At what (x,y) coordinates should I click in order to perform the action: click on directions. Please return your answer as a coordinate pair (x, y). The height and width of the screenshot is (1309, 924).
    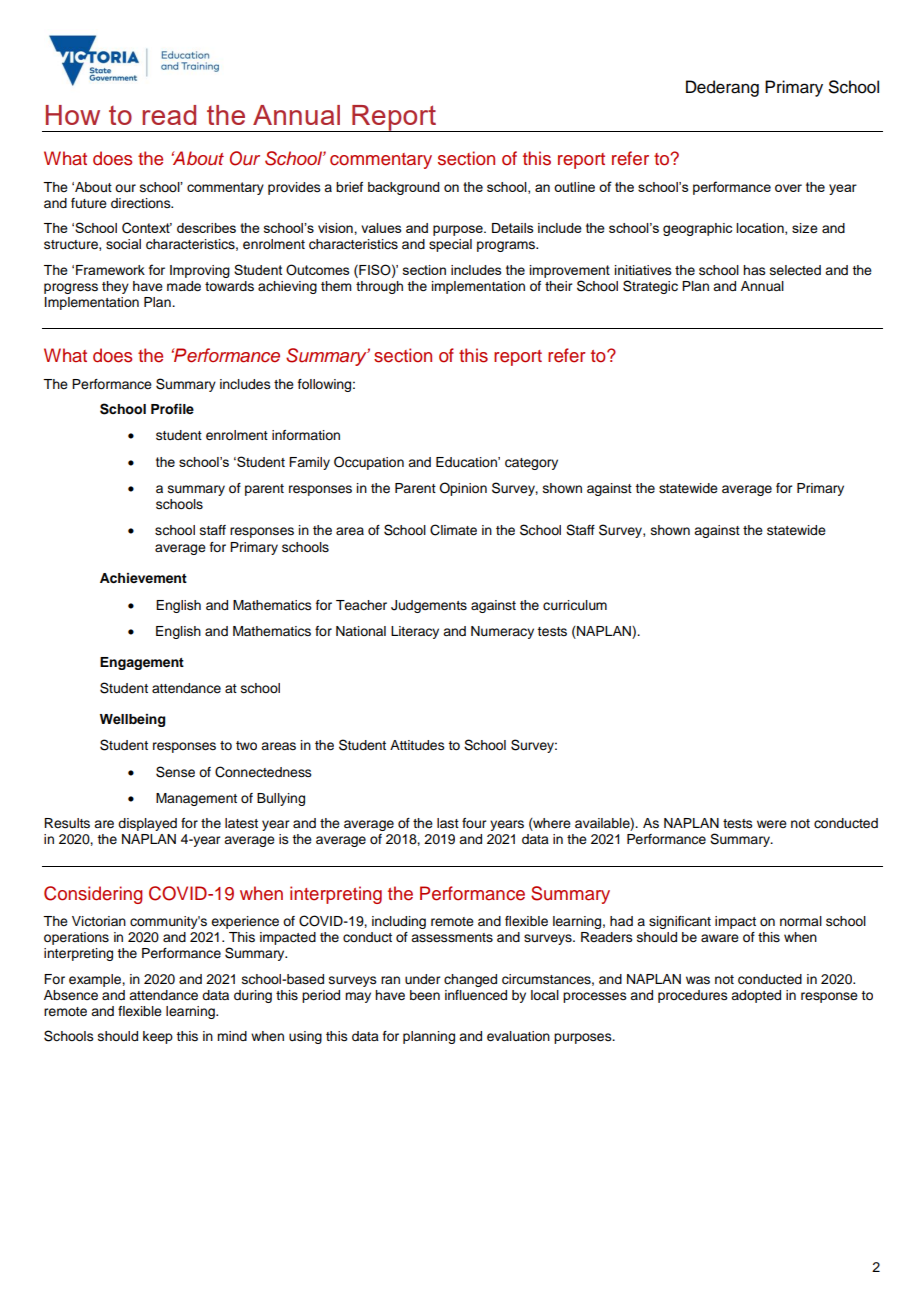
    Looking at the image, I should click on (142, 203).
